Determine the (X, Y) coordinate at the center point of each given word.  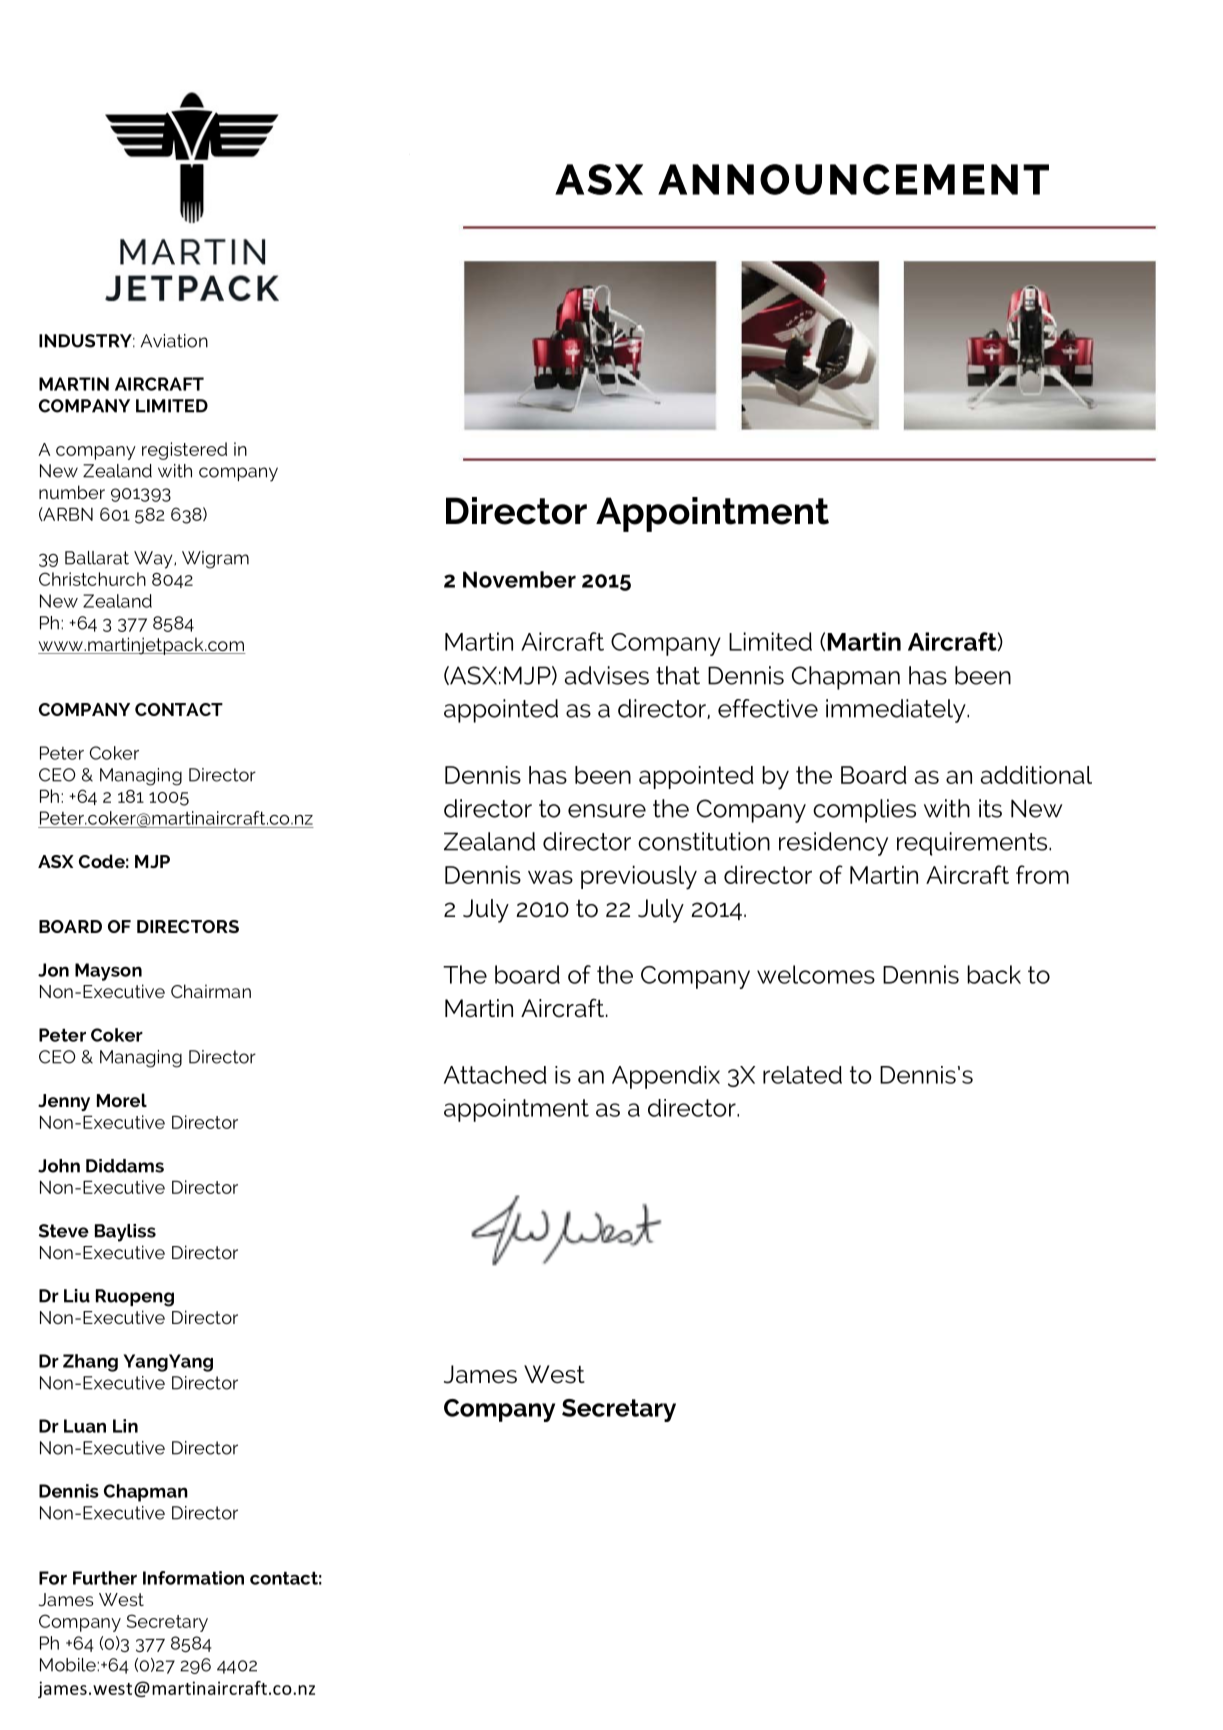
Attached (495, 1075)
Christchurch (92, 579)
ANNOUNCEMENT (853, 179)
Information (193, 1578)
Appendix (666, 1077)
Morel (122, 1100)
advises (607, 675)
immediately (897, 711)
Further (105, 1578)
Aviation (174, 341)
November (519, 579)
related (802, 1075)
